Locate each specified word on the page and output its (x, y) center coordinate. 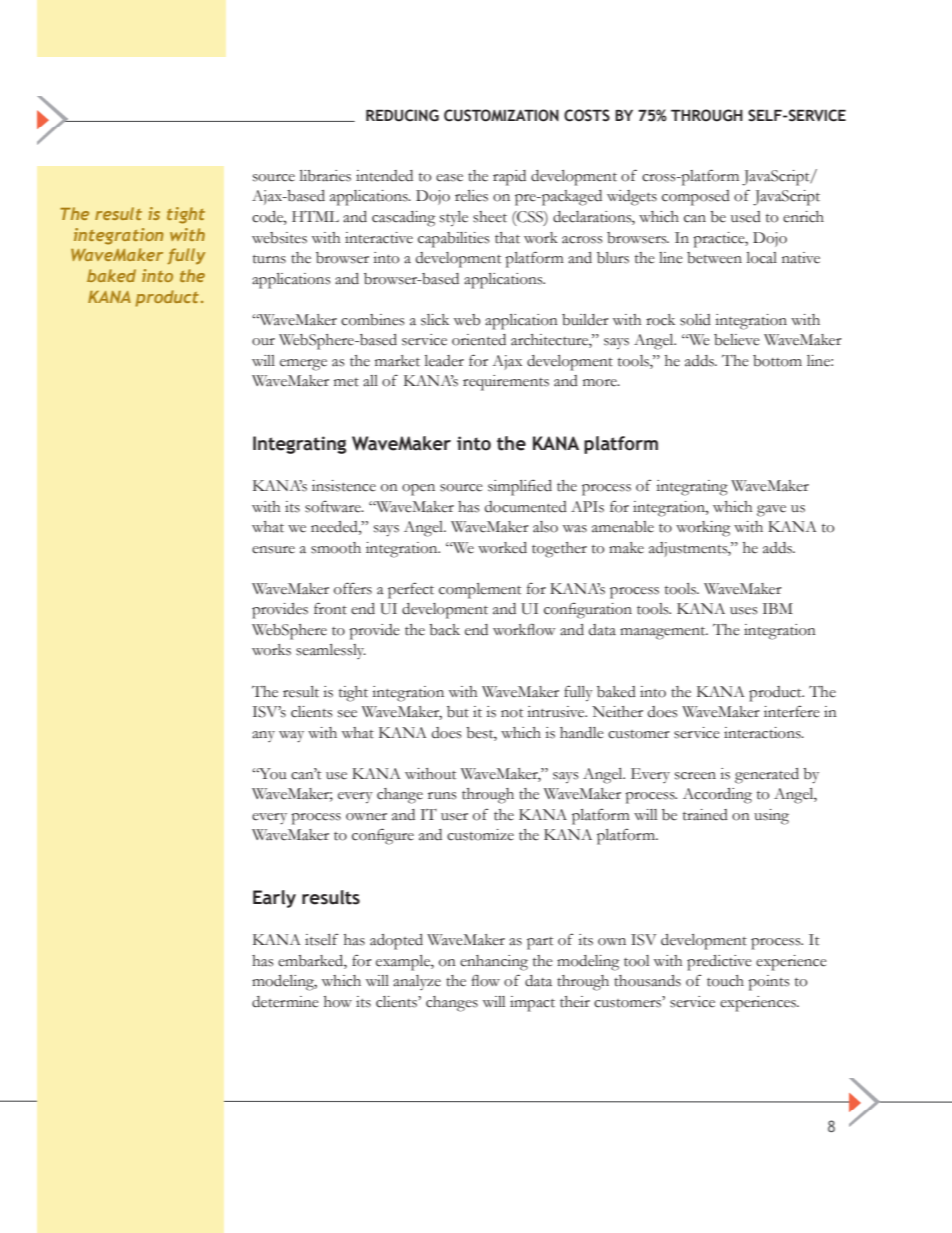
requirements (506, 383)
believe (737, 340)
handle (582, 733)
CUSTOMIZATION (501, 115)
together (559, 550)
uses (744, 611)
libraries (325, 176)
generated (767, 776)
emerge (303, 365)
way (291, 737)
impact (532, 1004)
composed (696, 198)
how (338, 1002)
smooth (336, 548)
